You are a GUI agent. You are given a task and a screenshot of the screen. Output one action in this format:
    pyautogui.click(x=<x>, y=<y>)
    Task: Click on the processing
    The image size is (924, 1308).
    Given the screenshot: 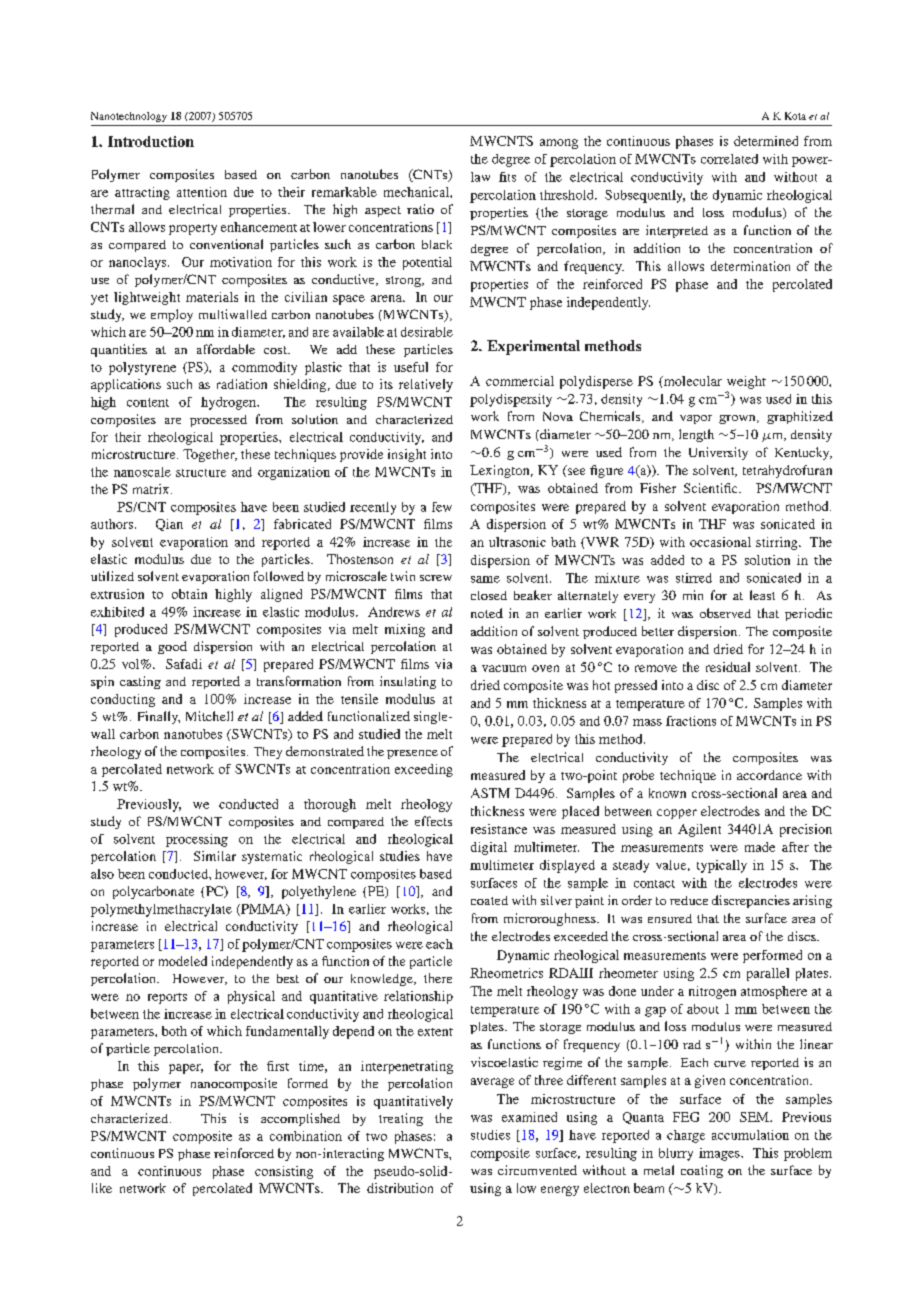 What is the action you would take?
    pyautogui.click(x=197, y=840)
